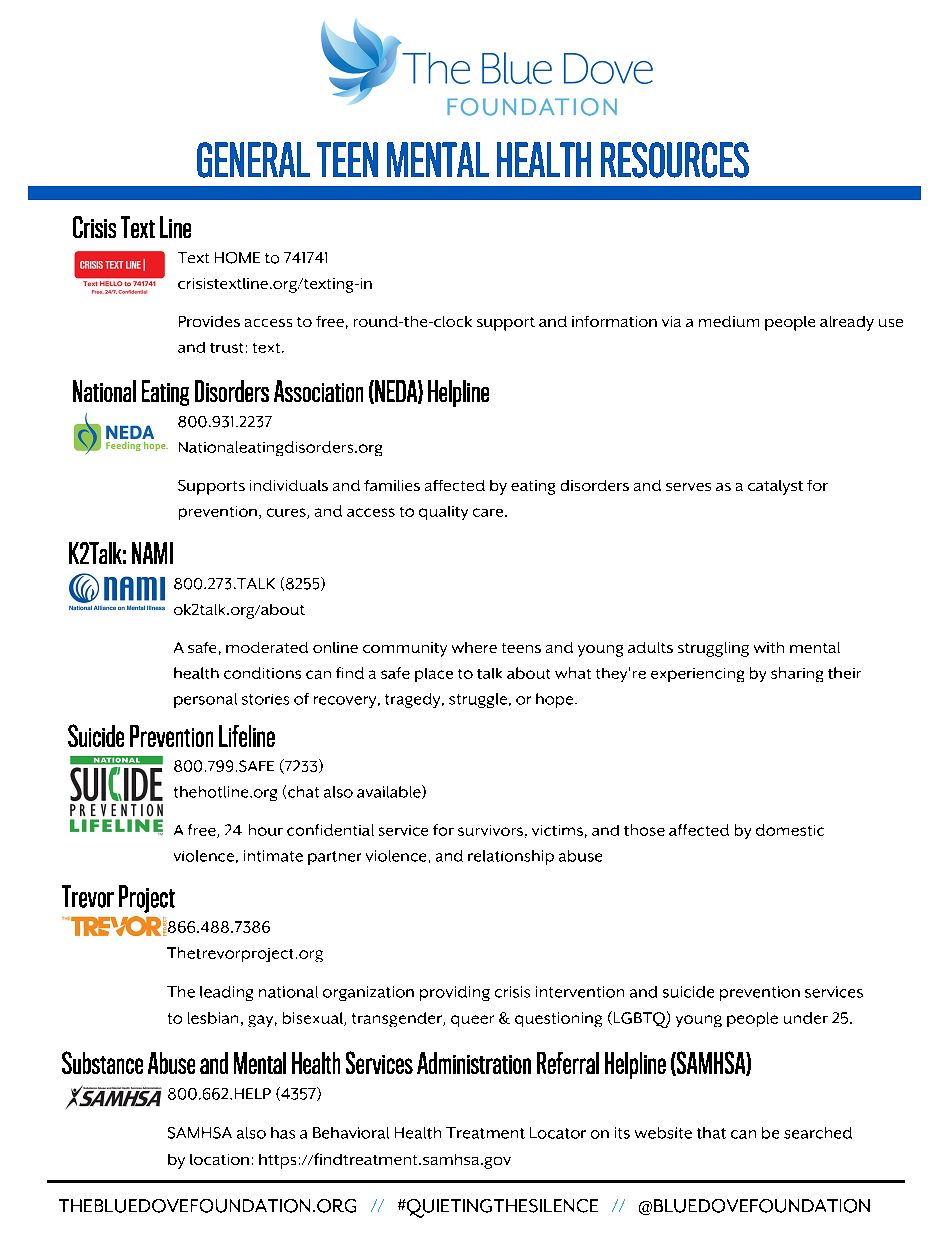 Image resolution: width=952 pixels, height=1233 pixels. Describe the element at coordinates (775, 487) in the page. I see `catalyst` at that location.
